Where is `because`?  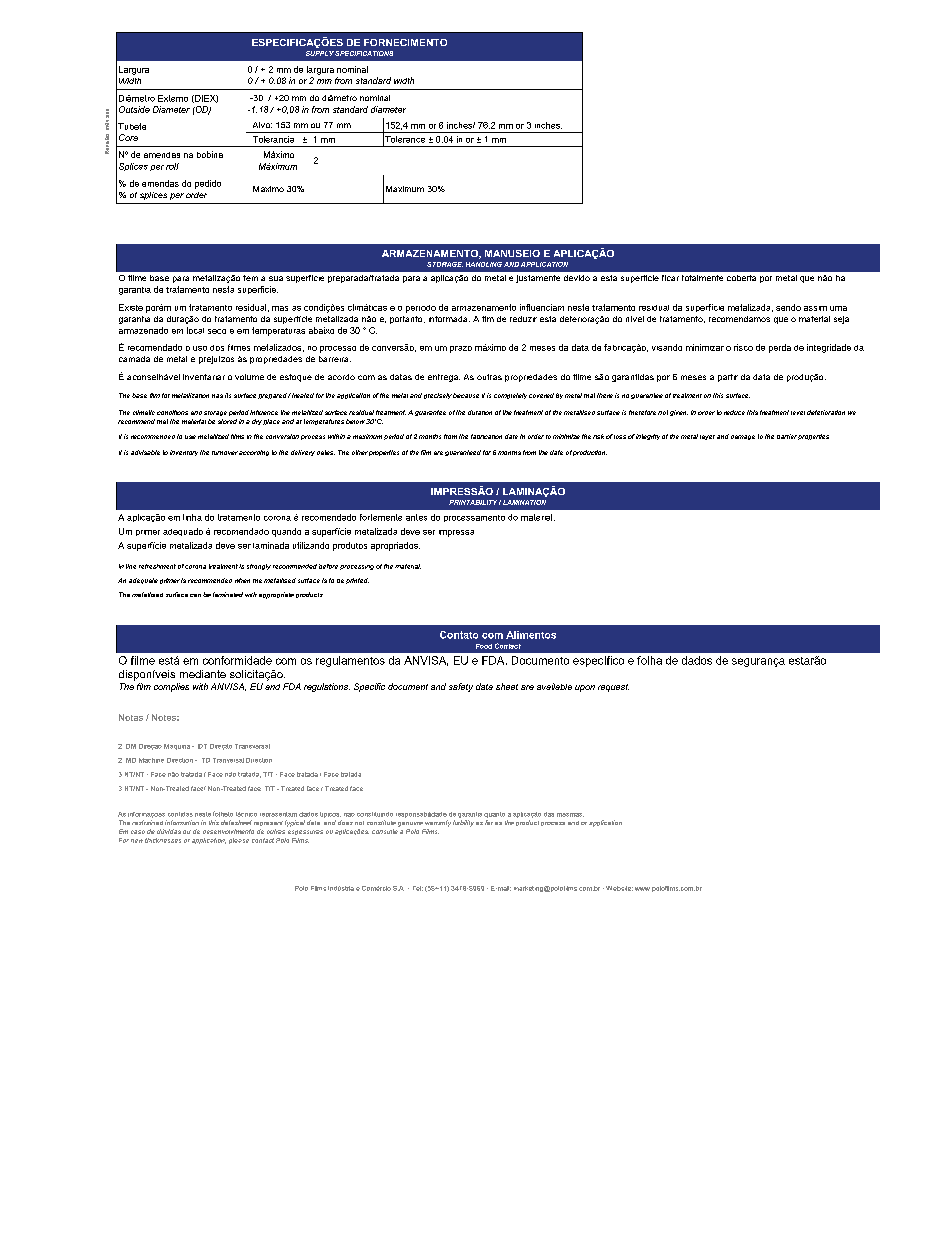 because is located at coordinates (466, 395).
